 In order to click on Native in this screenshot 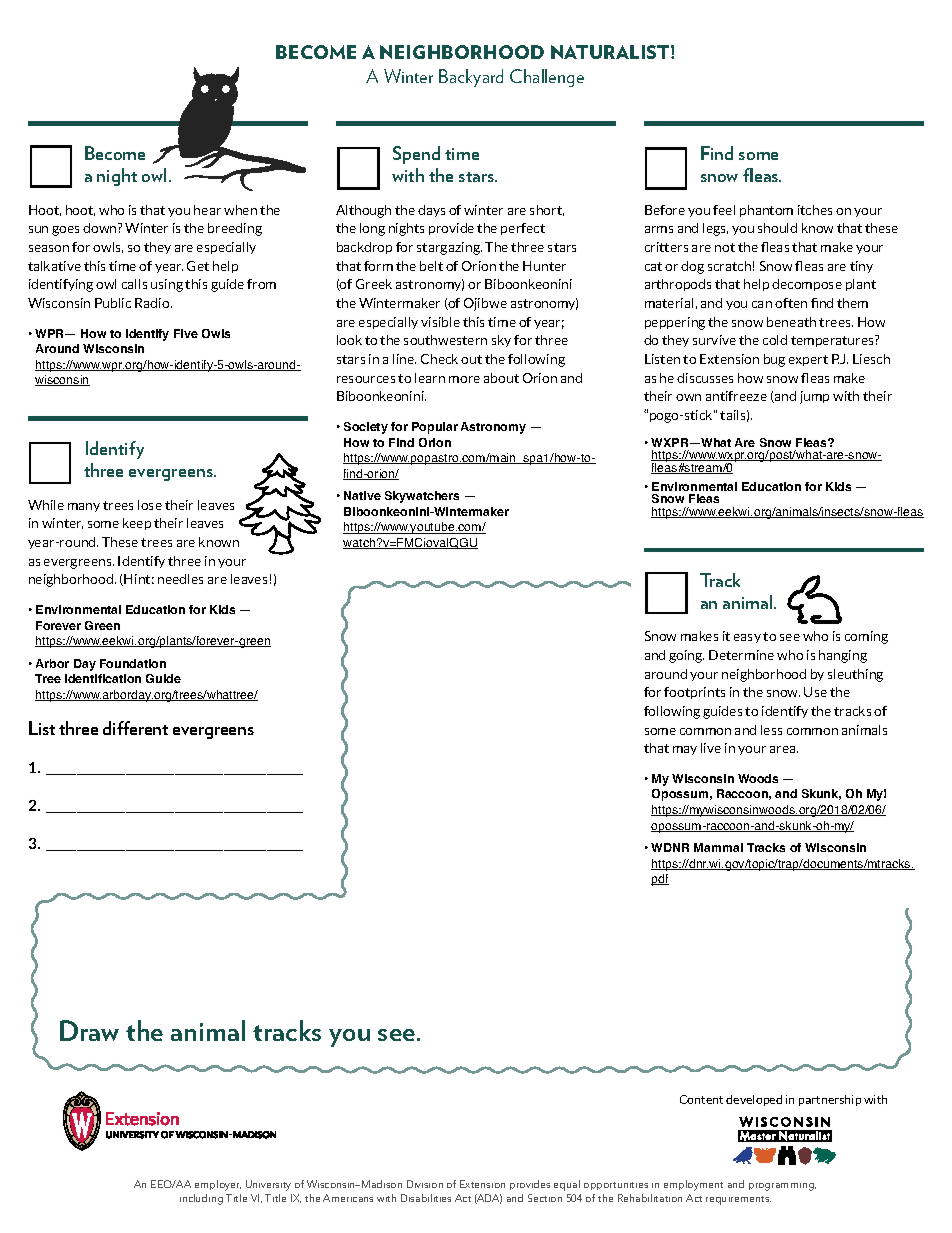, I will do `click(362, 495)`.
